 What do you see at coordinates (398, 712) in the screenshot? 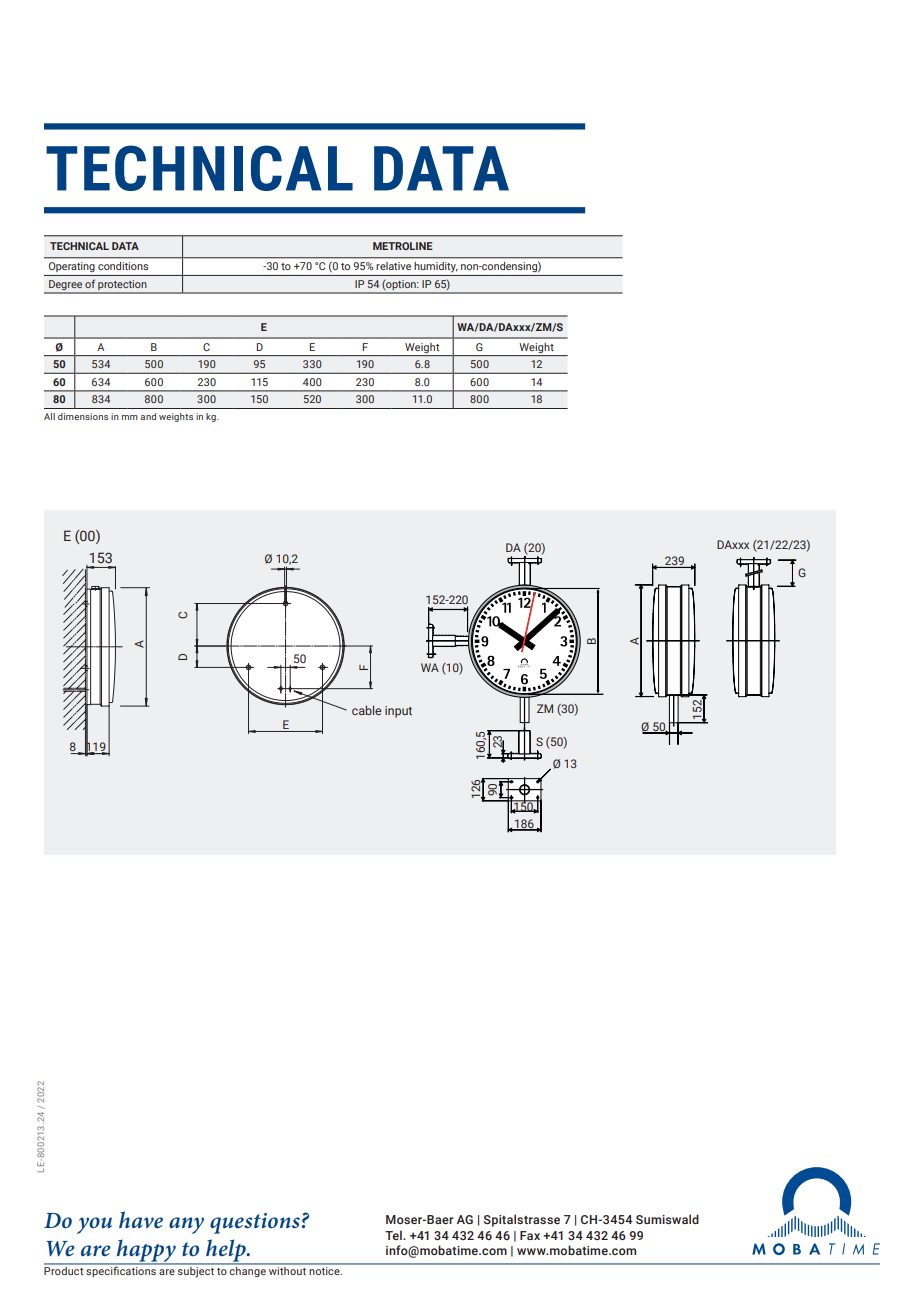
I see `input` at bounding box center [398, 712].
